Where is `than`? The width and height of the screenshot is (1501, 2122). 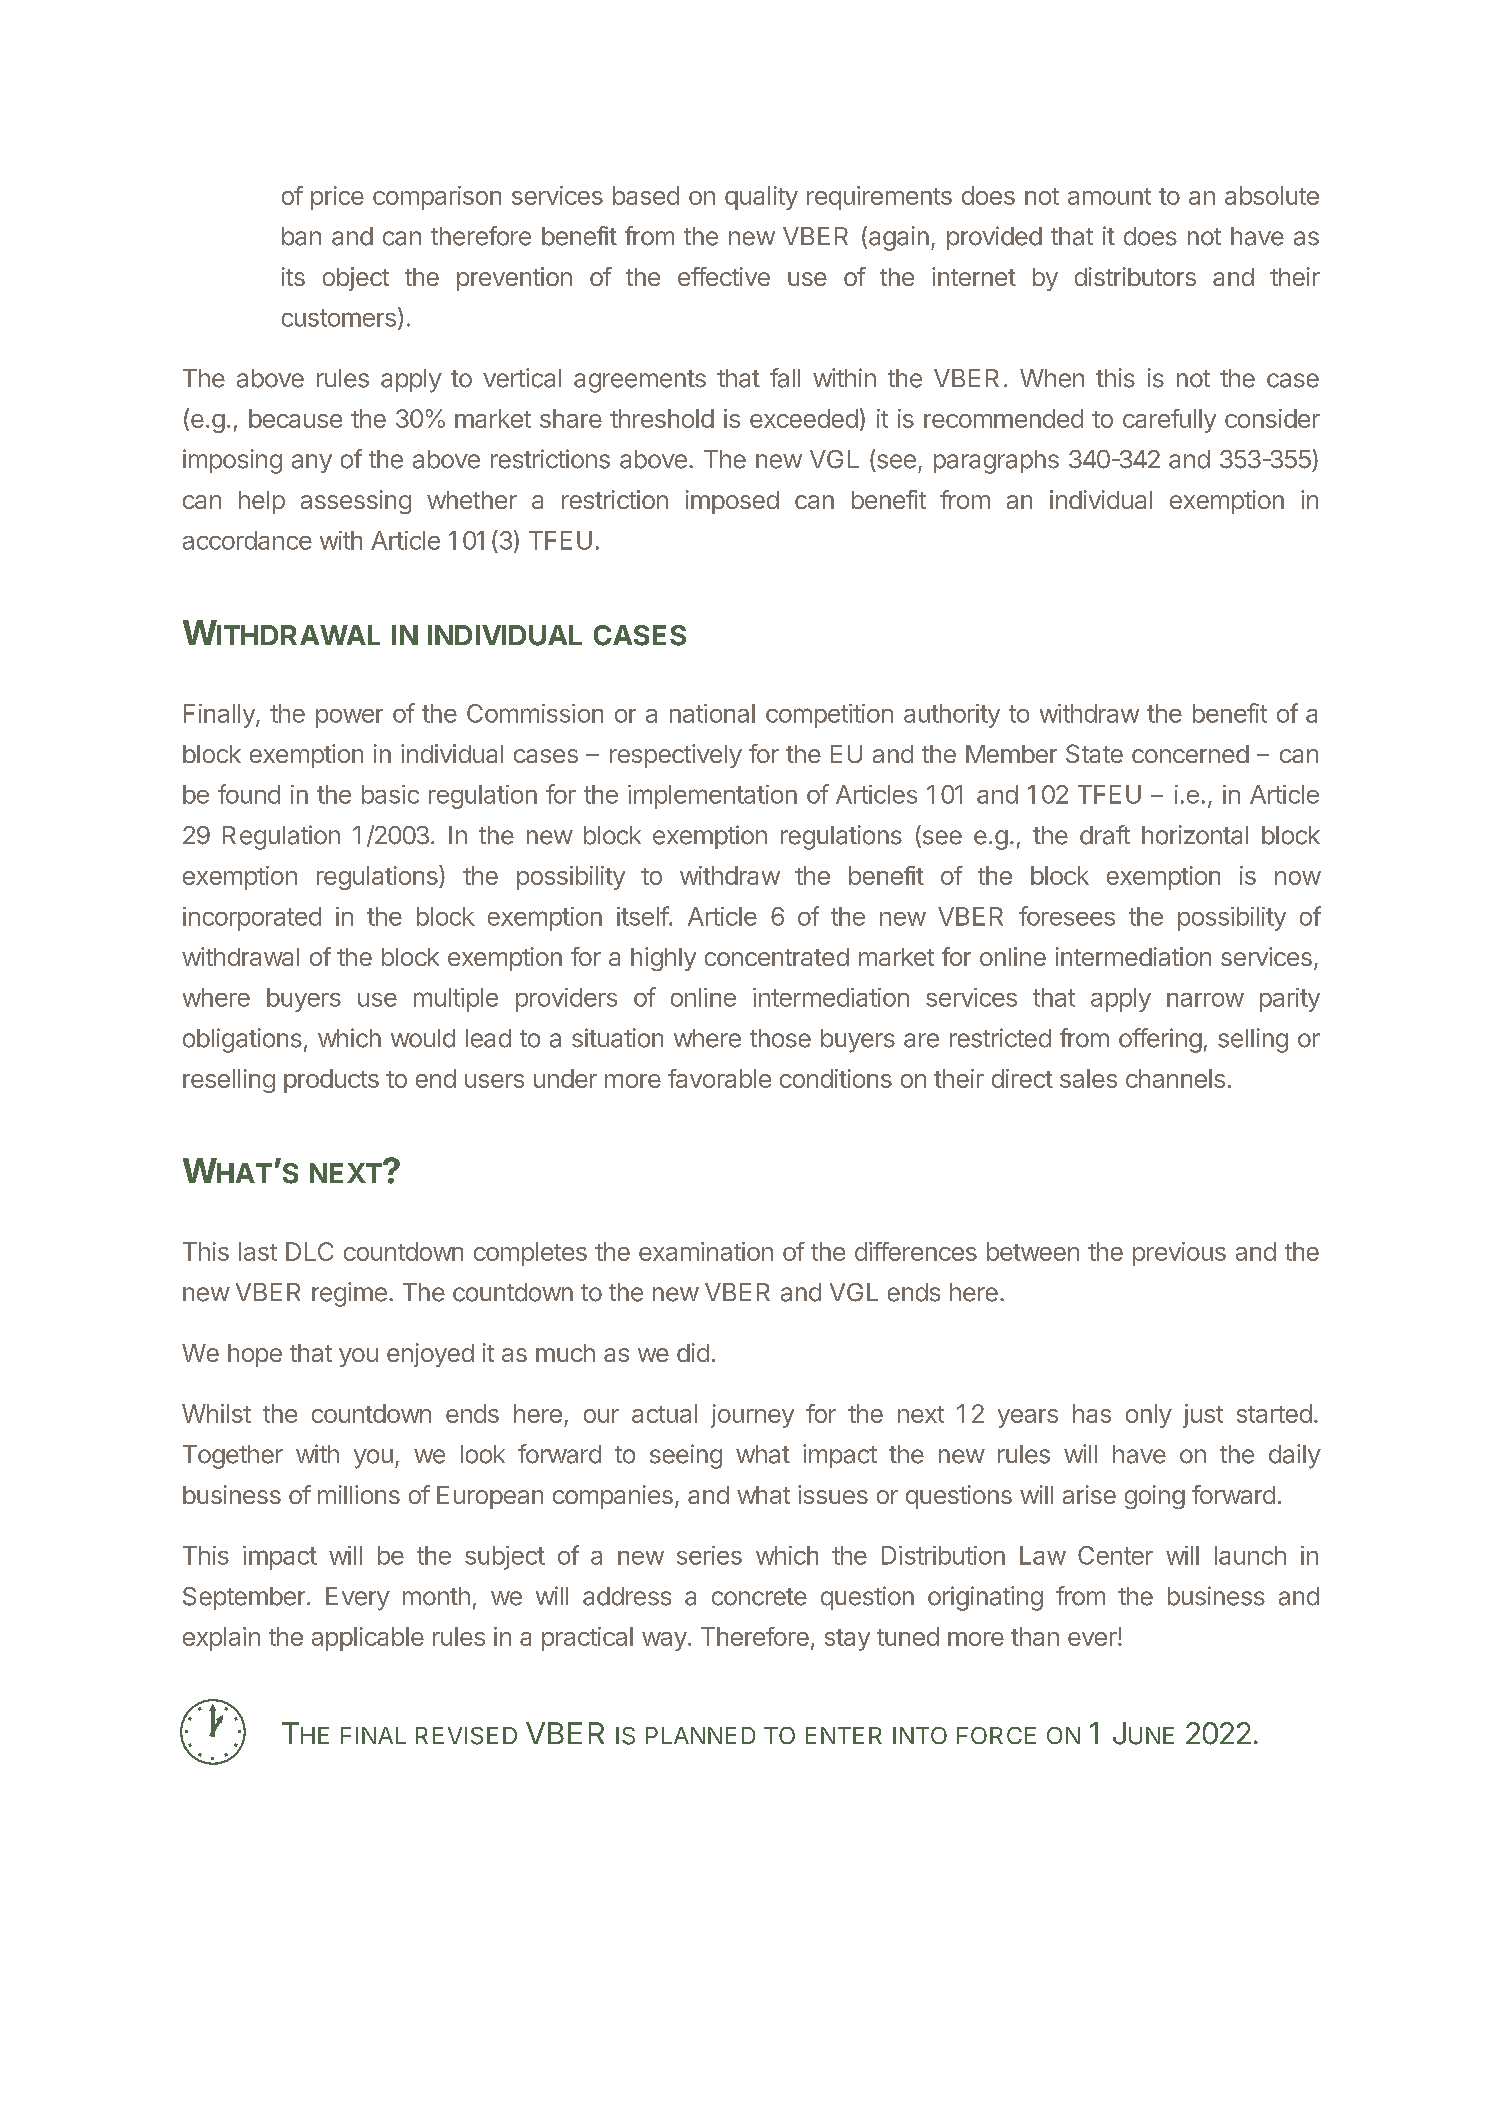
than is located at coordinates (1035, 1636).
